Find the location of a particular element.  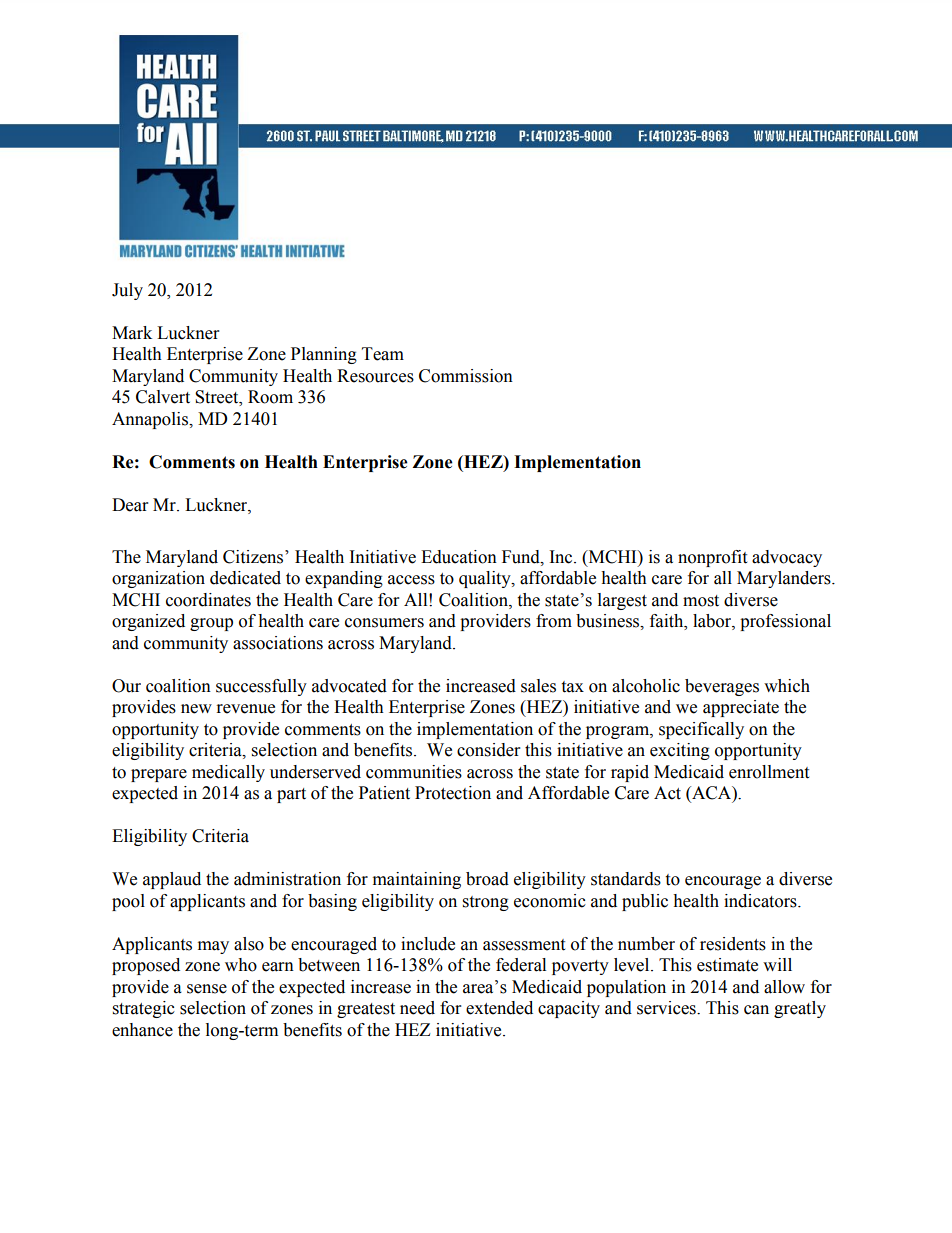

Act is located at coordinates (667, 793).
